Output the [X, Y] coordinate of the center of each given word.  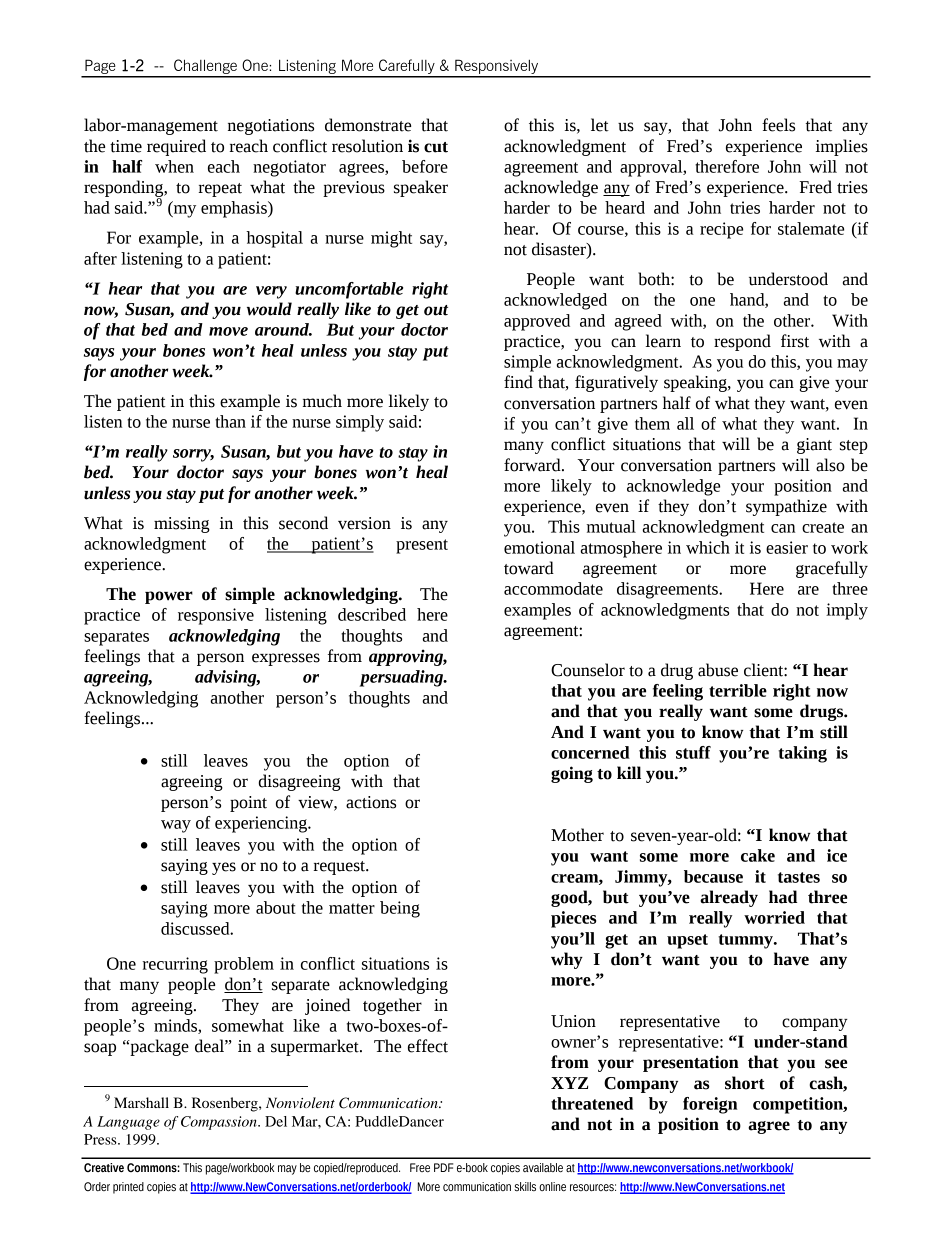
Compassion [220, 1123]
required [176, 147]
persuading [403, 678]
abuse [718, 670]
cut [436, 147]
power [169, 597]
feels [778, 125]
